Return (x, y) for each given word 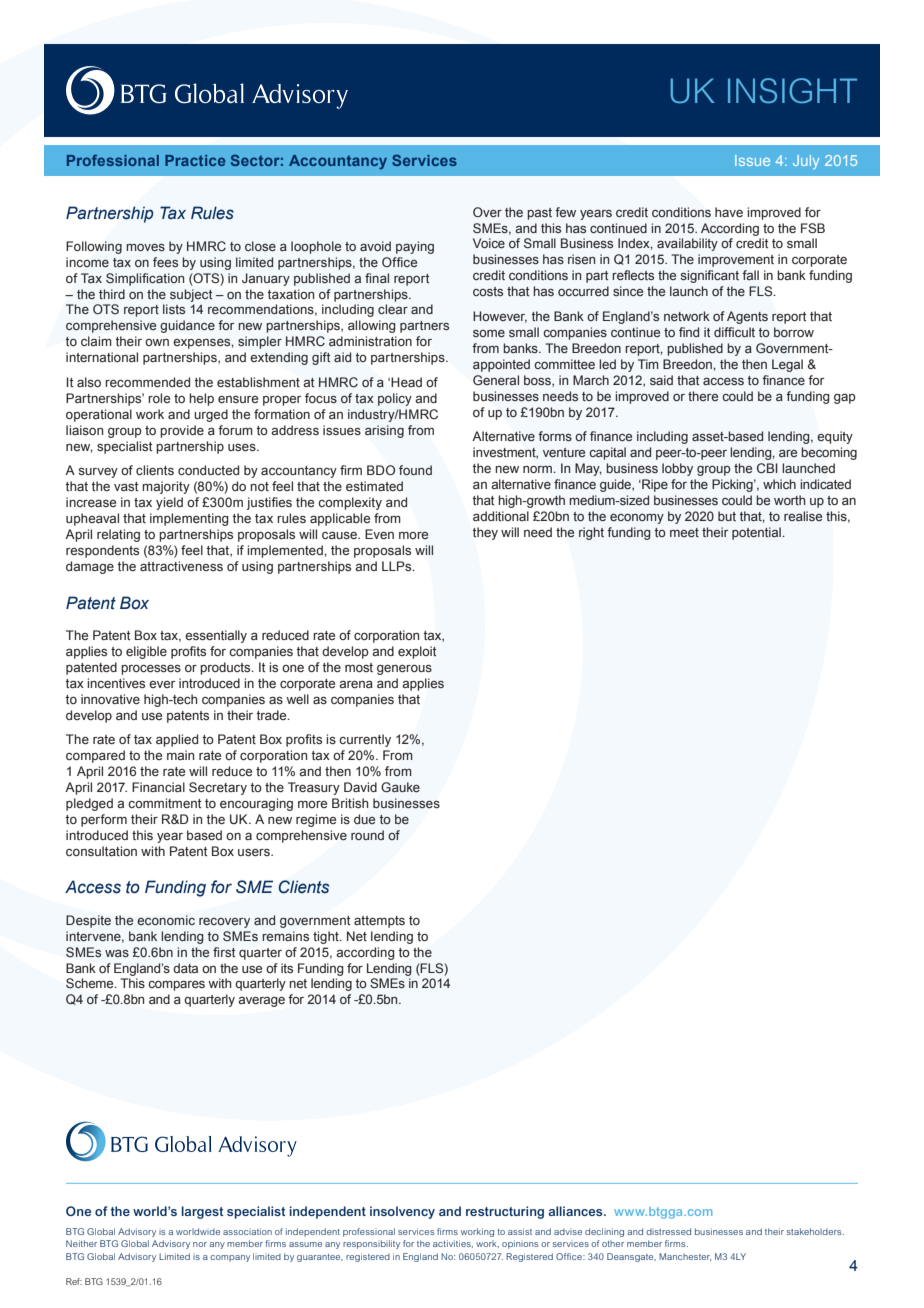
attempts (379, 922)
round (367, 835)
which (779, 484)
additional (501, 516)
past (539, 214)
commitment (165, 803)
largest (203, 1212)
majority (166, 487)
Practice (195, 160)
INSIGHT (792, 91)
